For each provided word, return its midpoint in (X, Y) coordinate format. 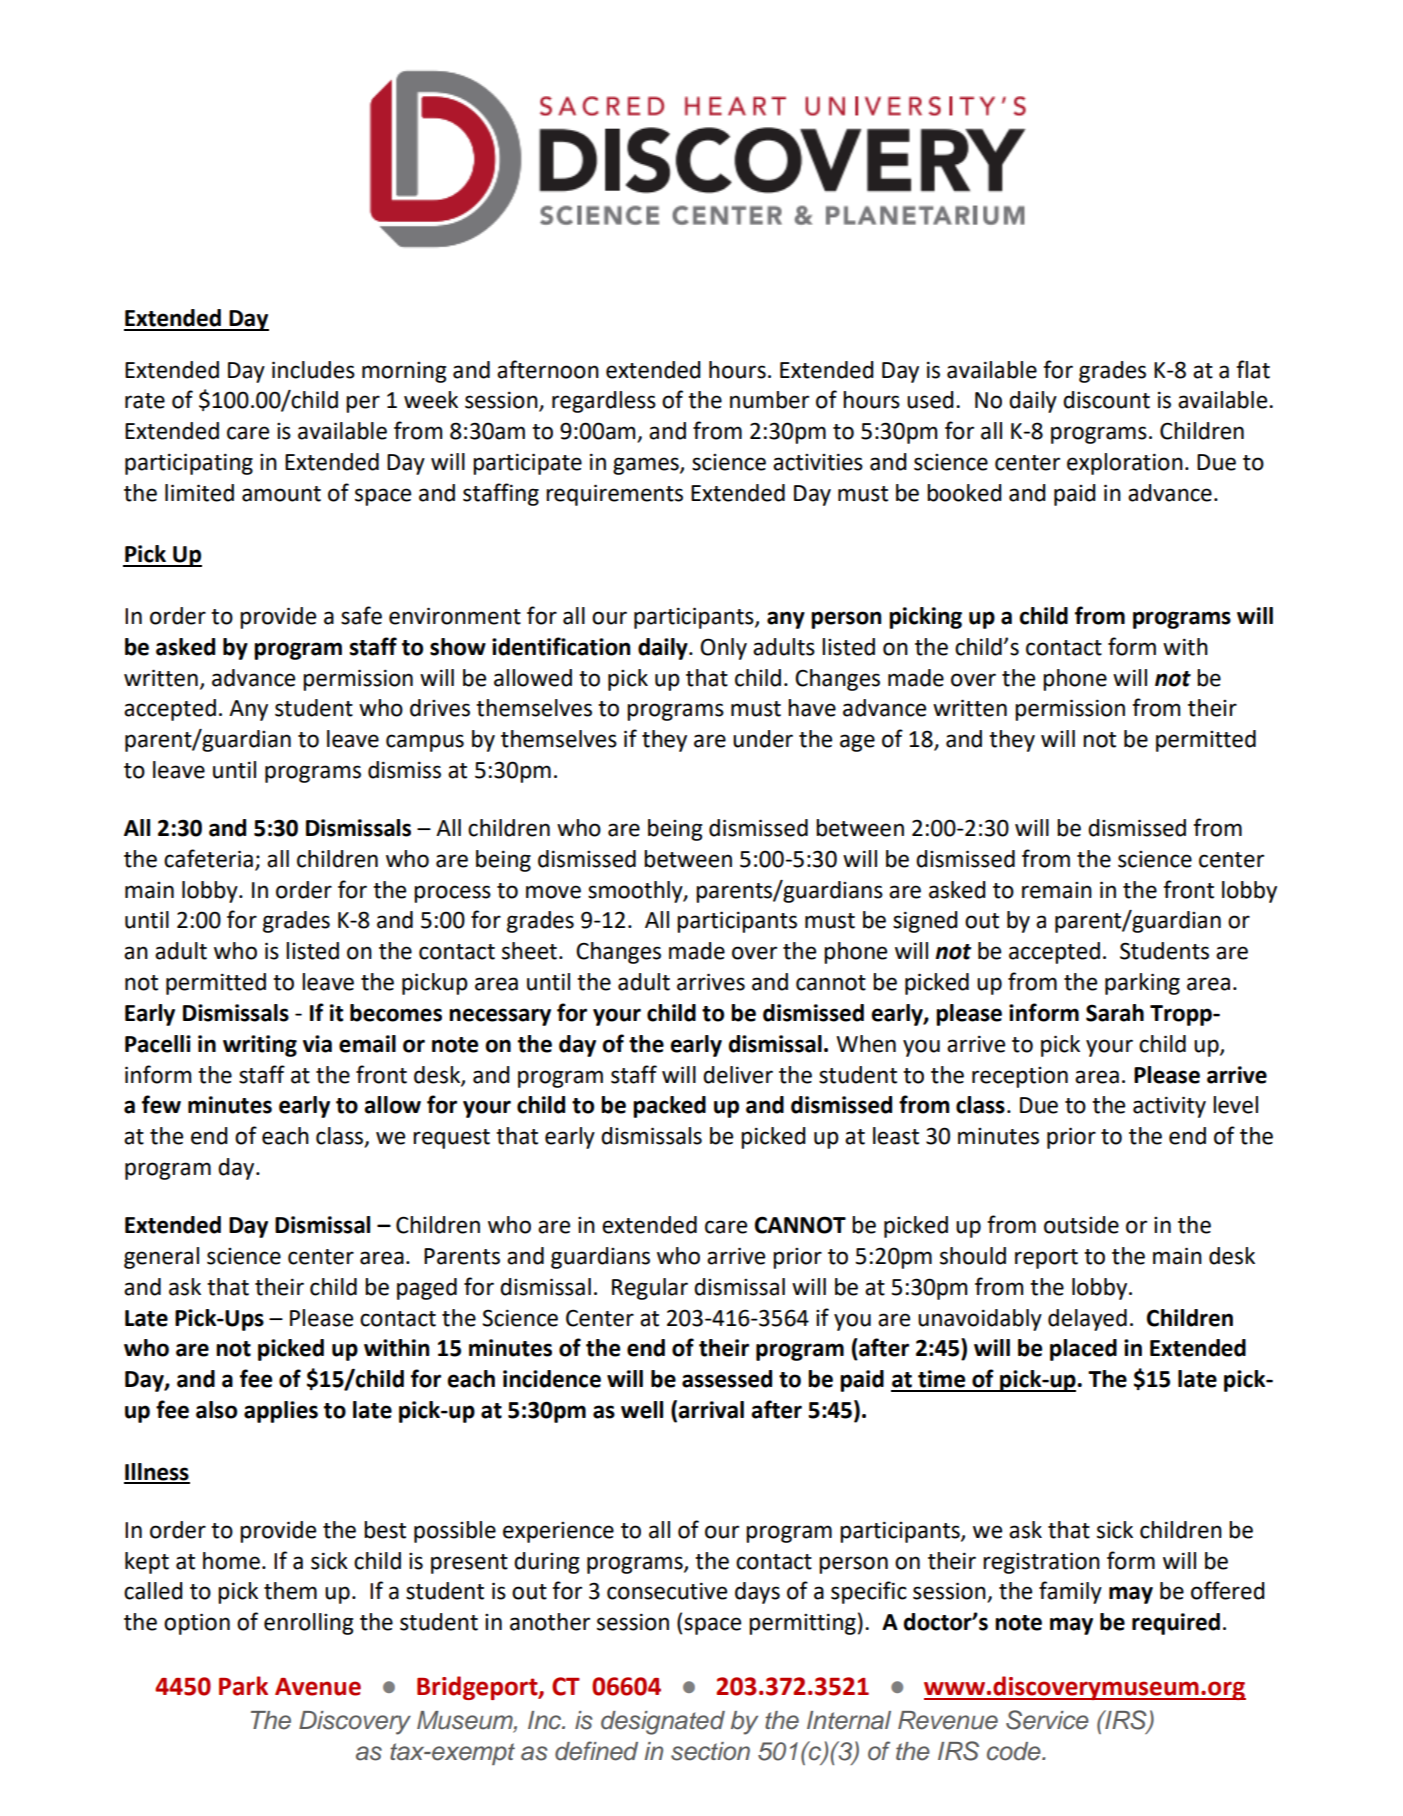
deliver (738, 1075)
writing (260, 1046)
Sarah (1115, 1013)
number (769, 400)
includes (313, 370)
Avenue (318, 1687)
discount (1106, 400)
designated (663, 1723)
